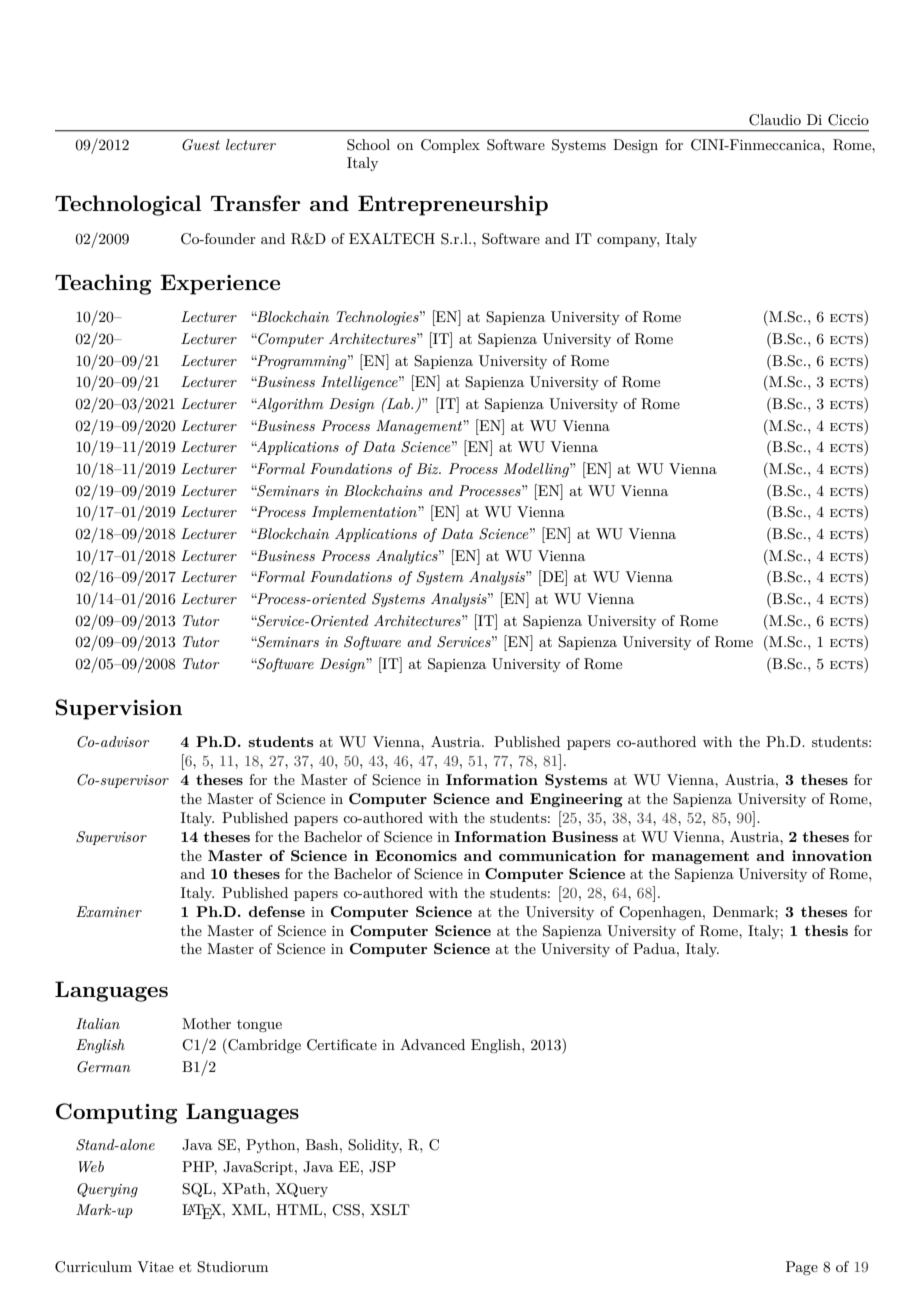 The height and width of the document is (1308, 924). Describe the element at coordinates (206, 1023) in the document. I see `Mother` at that location.
